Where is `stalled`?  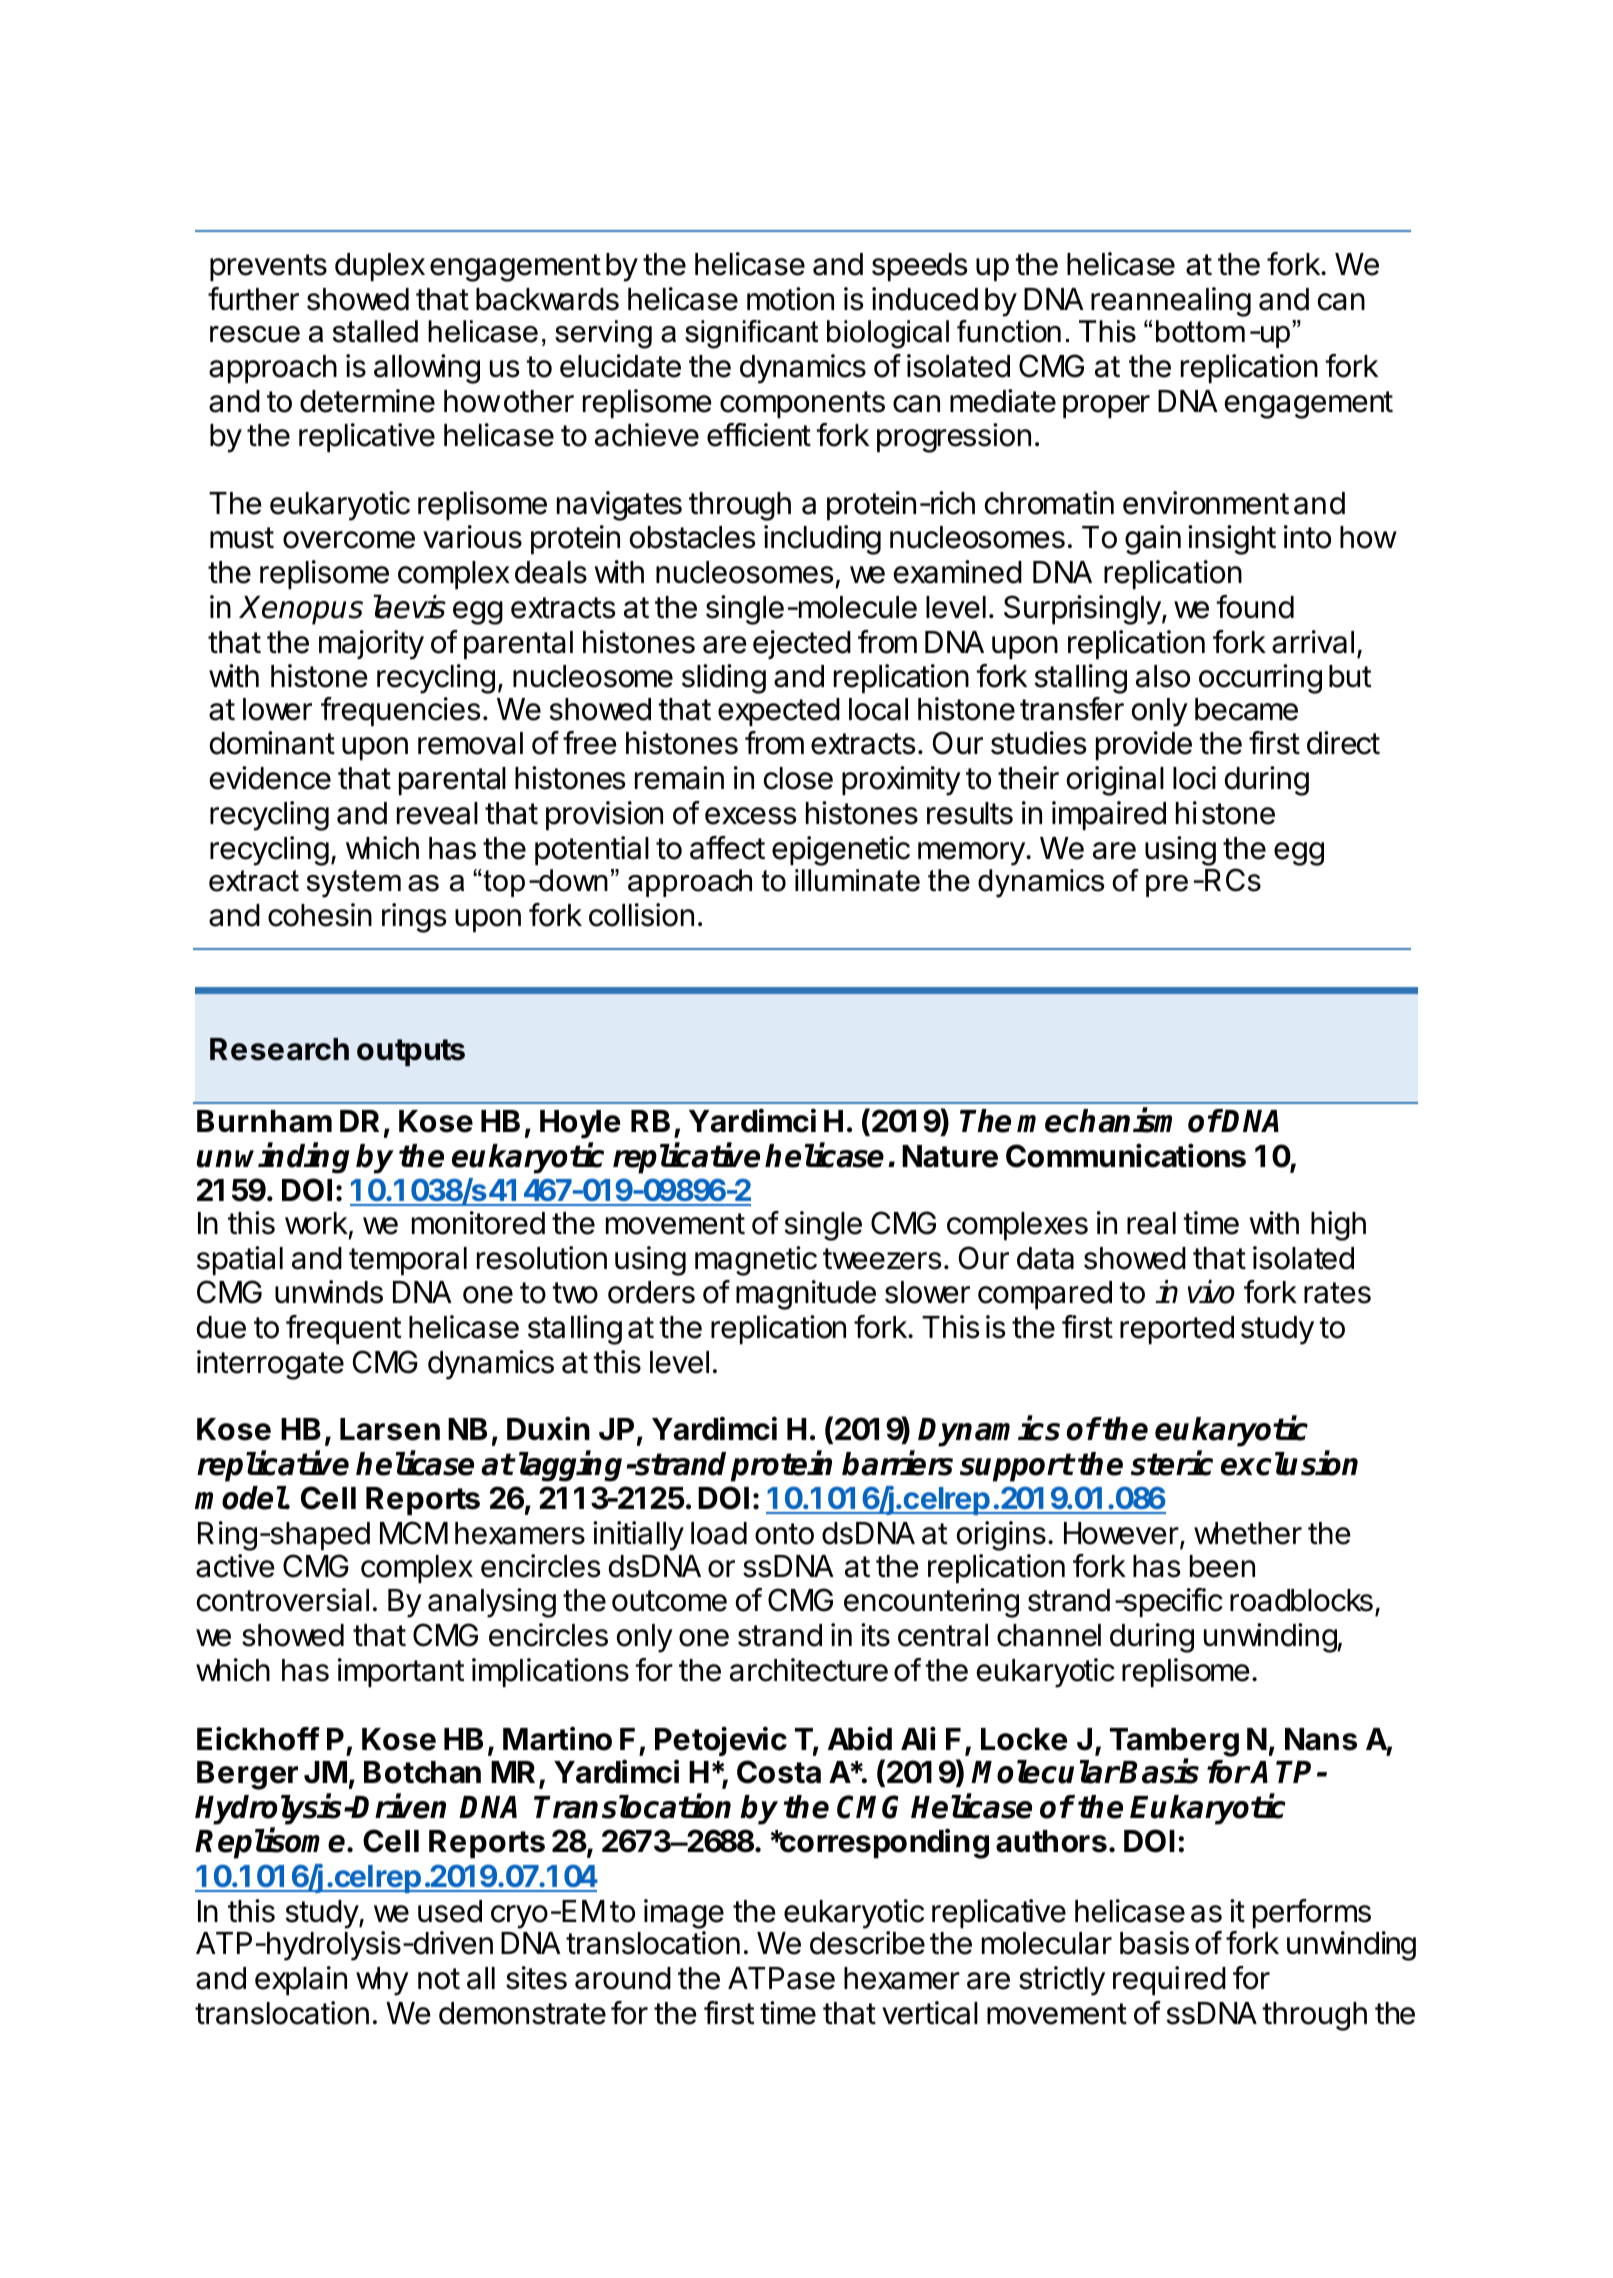 stalled is located at coordinates (375, 331).
